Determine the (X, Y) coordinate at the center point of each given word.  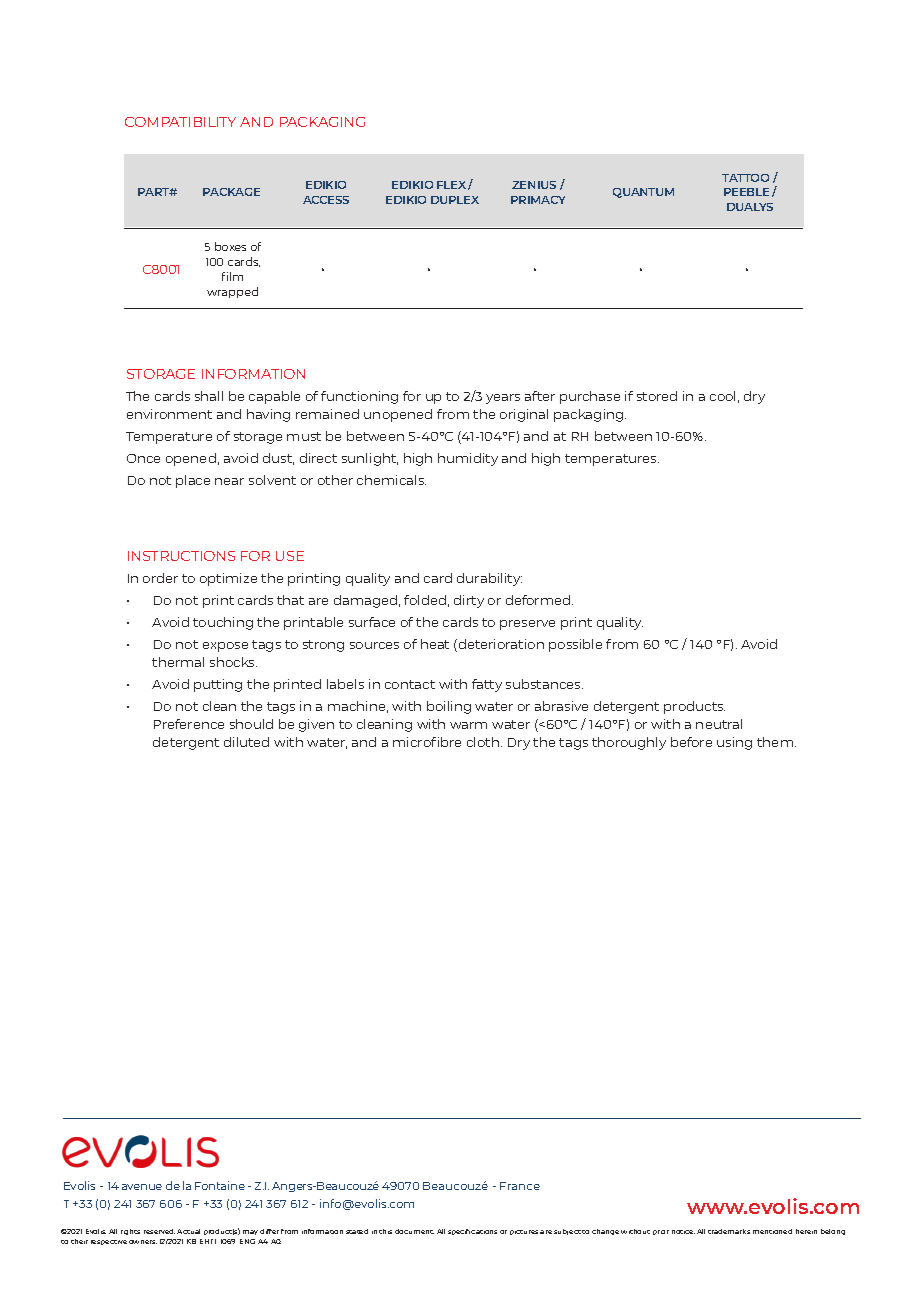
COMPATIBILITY (180, 122)
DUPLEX (455, 200)
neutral (719, 724)
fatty (487, 685)
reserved (159, 1231)
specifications (472, 1232)
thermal (178, 662)
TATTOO (745, 178)
